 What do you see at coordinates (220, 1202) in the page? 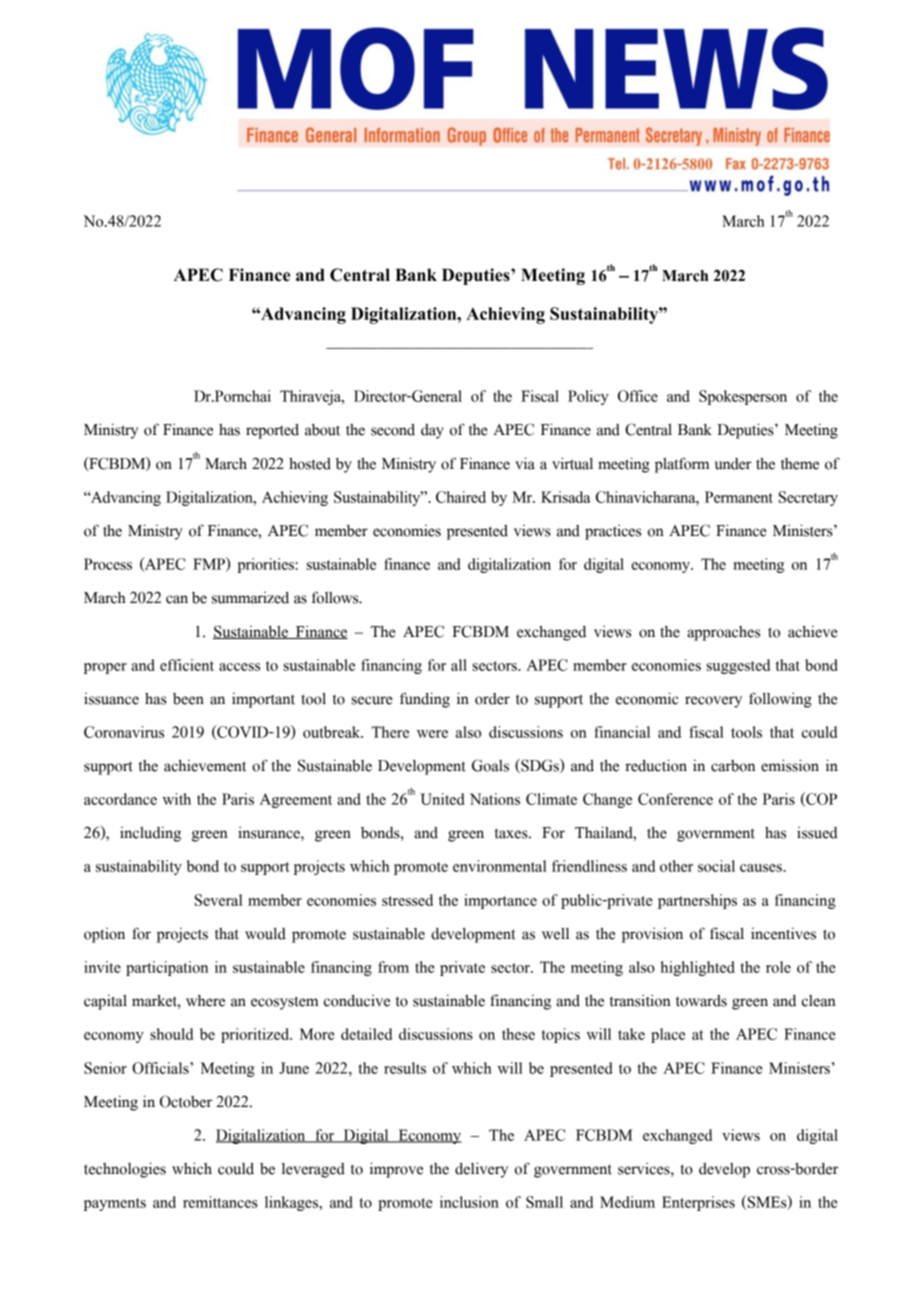
I see `remittances` at bounding box center [220, 1202].
